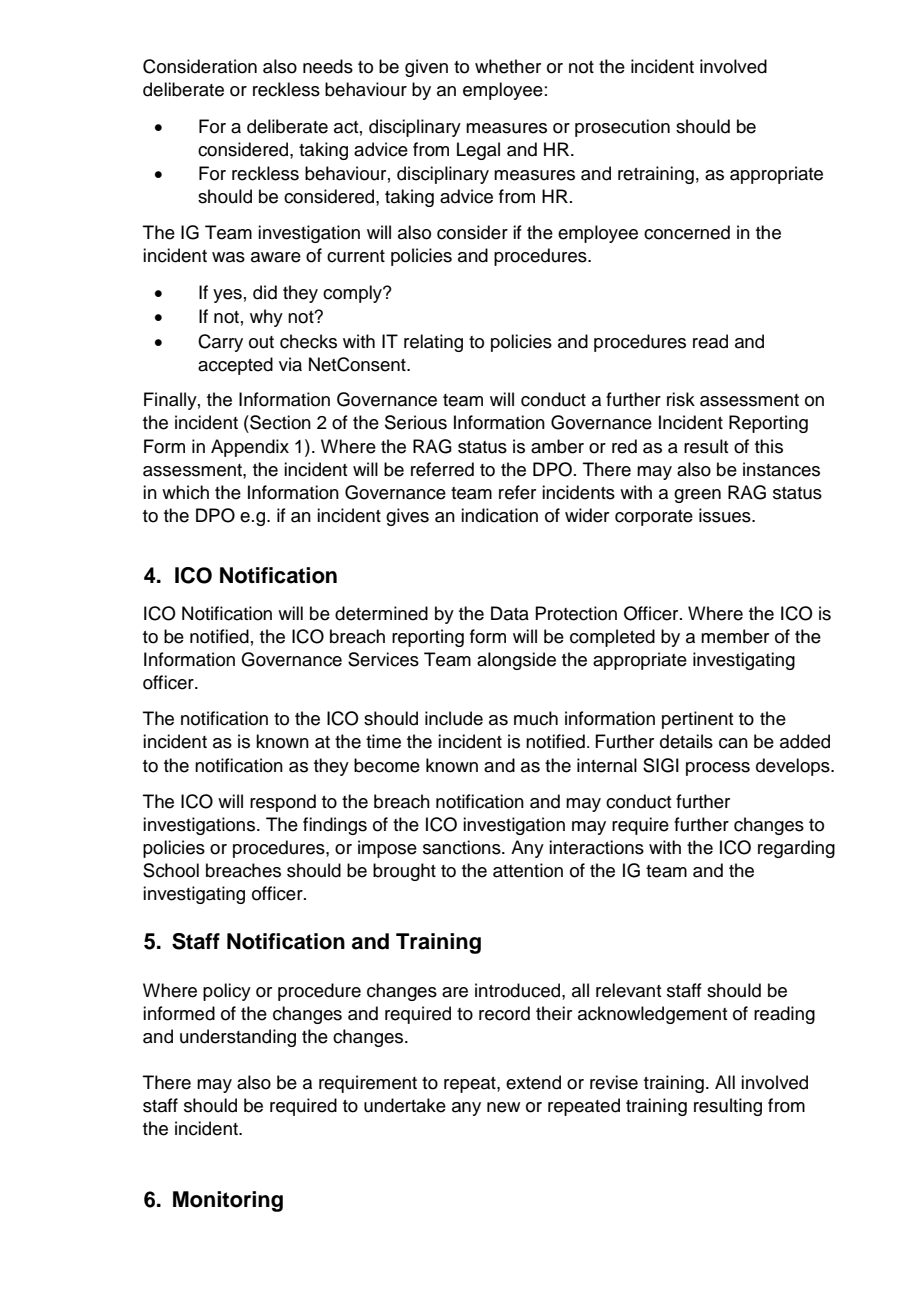 Image resolution: width=924 pixels, height=1308 pixels. Describe the element at coordinates (433, 343) in the image. I see `relating` at that location.
